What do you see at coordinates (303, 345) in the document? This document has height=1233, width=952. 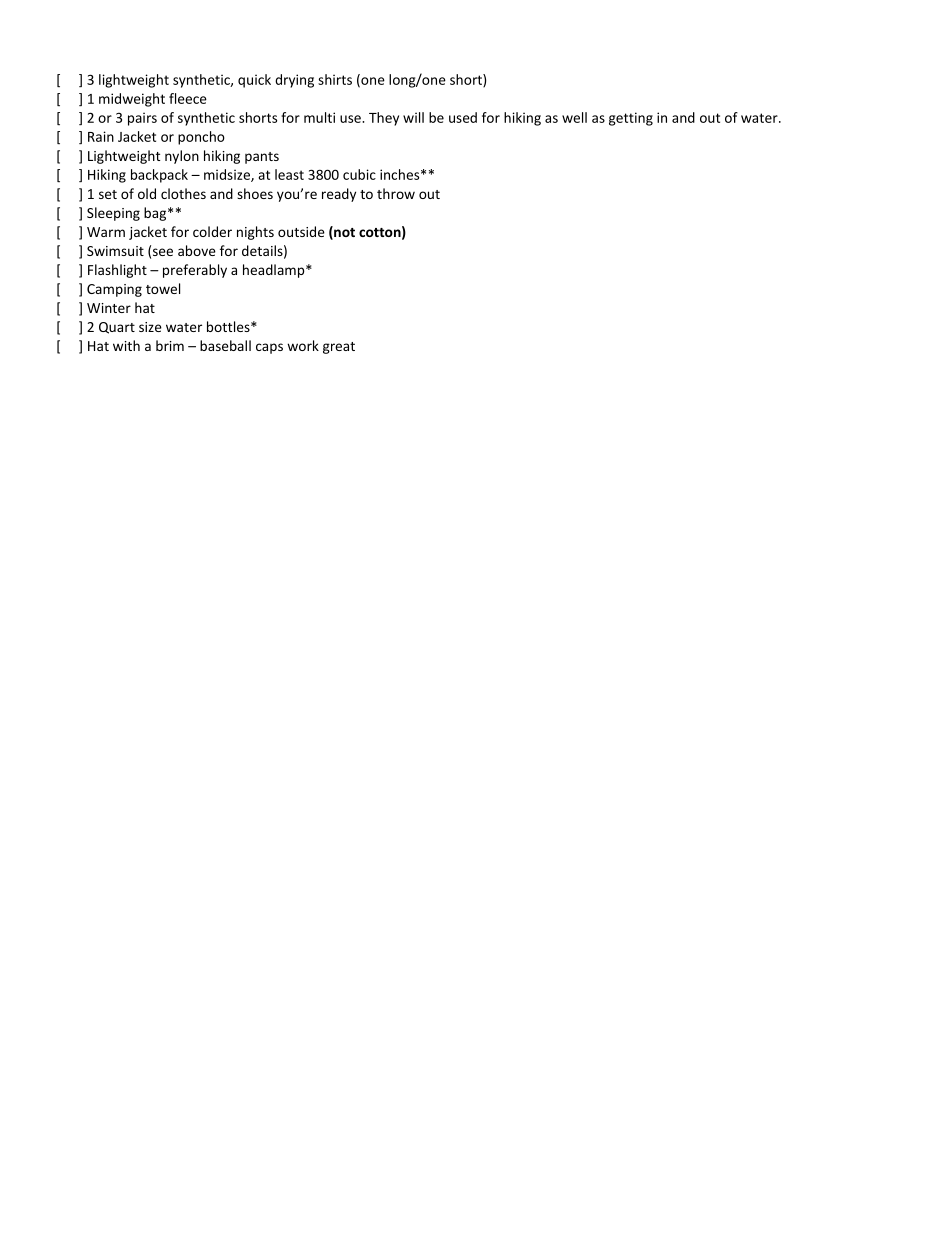 I see `work` at bounding box center [303, 345].
